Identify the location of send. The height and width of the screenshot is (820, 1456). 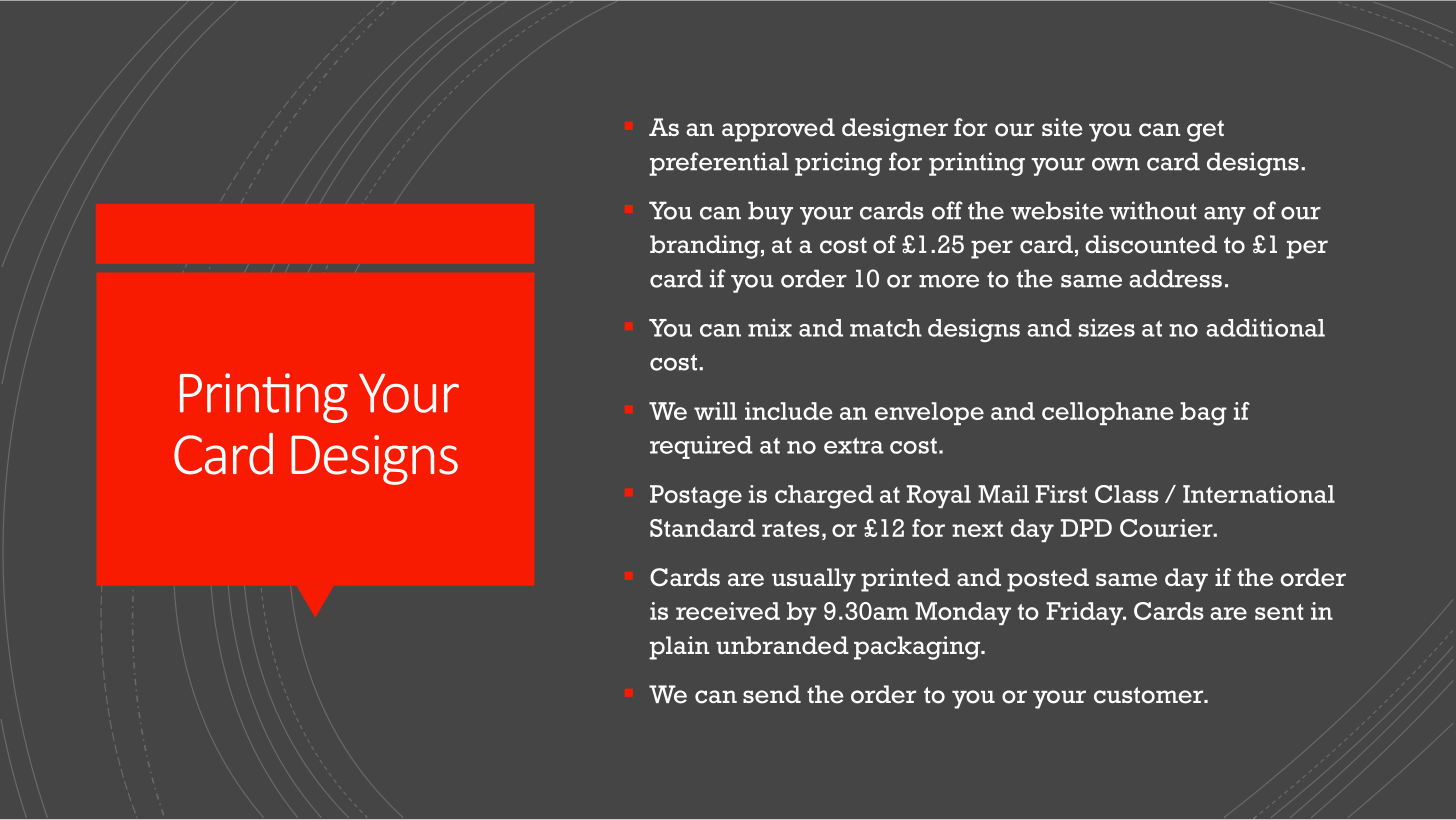
(772, 694).
